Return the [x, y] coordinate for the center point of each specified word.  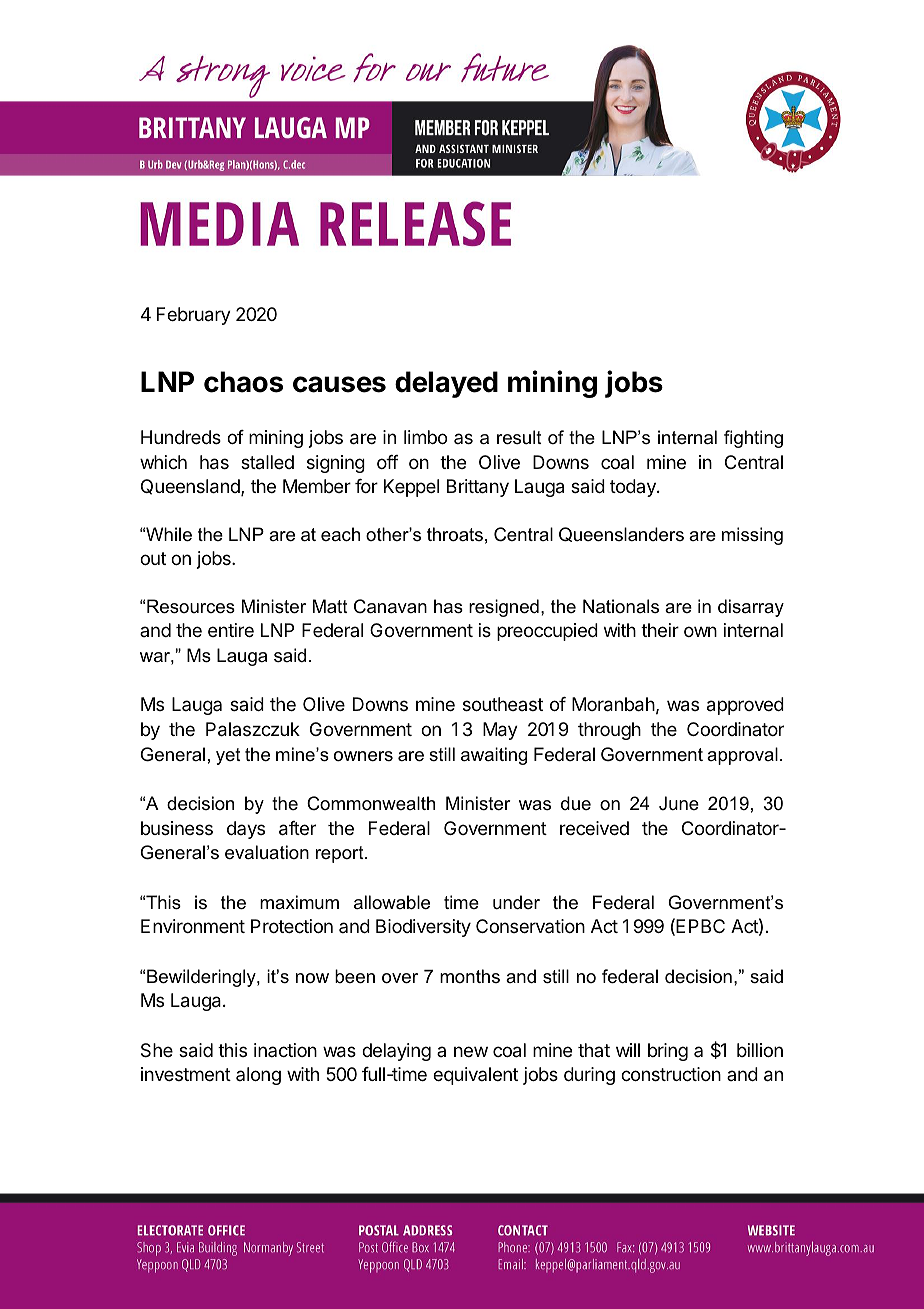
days [246, 830]
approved [745, 706]
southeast [503, 704]
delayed [446, 384]
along [258, 1076]
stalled [267, 462]
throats [455, 534]
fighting [753, 439]
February [194, 316]
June [679, 803]
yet [228, 756]
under [516, 902]
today [634, 488]
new [471, 1051]
